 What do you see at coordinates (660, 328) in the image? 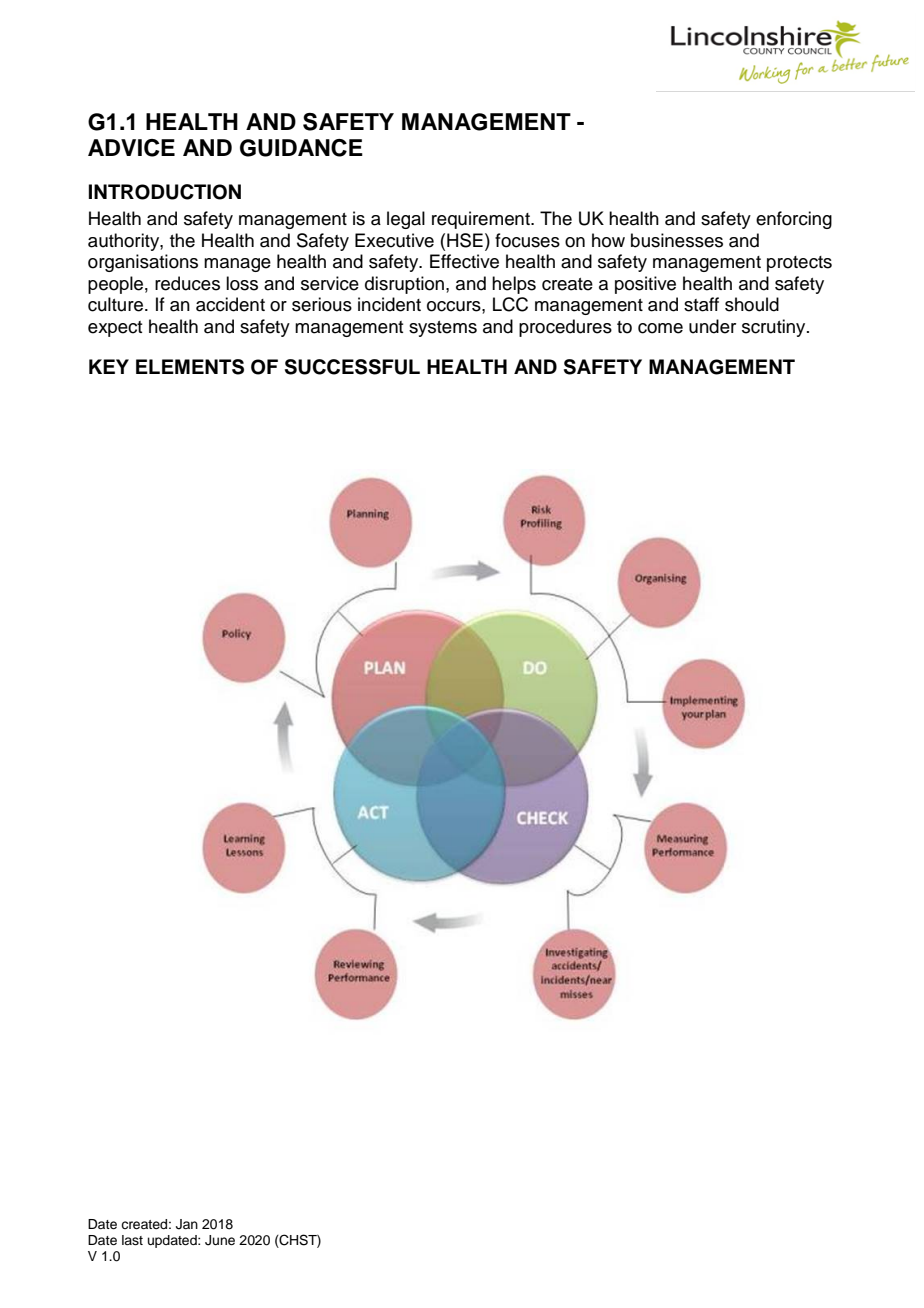
I see `come` at bounding box center [660, 328].
